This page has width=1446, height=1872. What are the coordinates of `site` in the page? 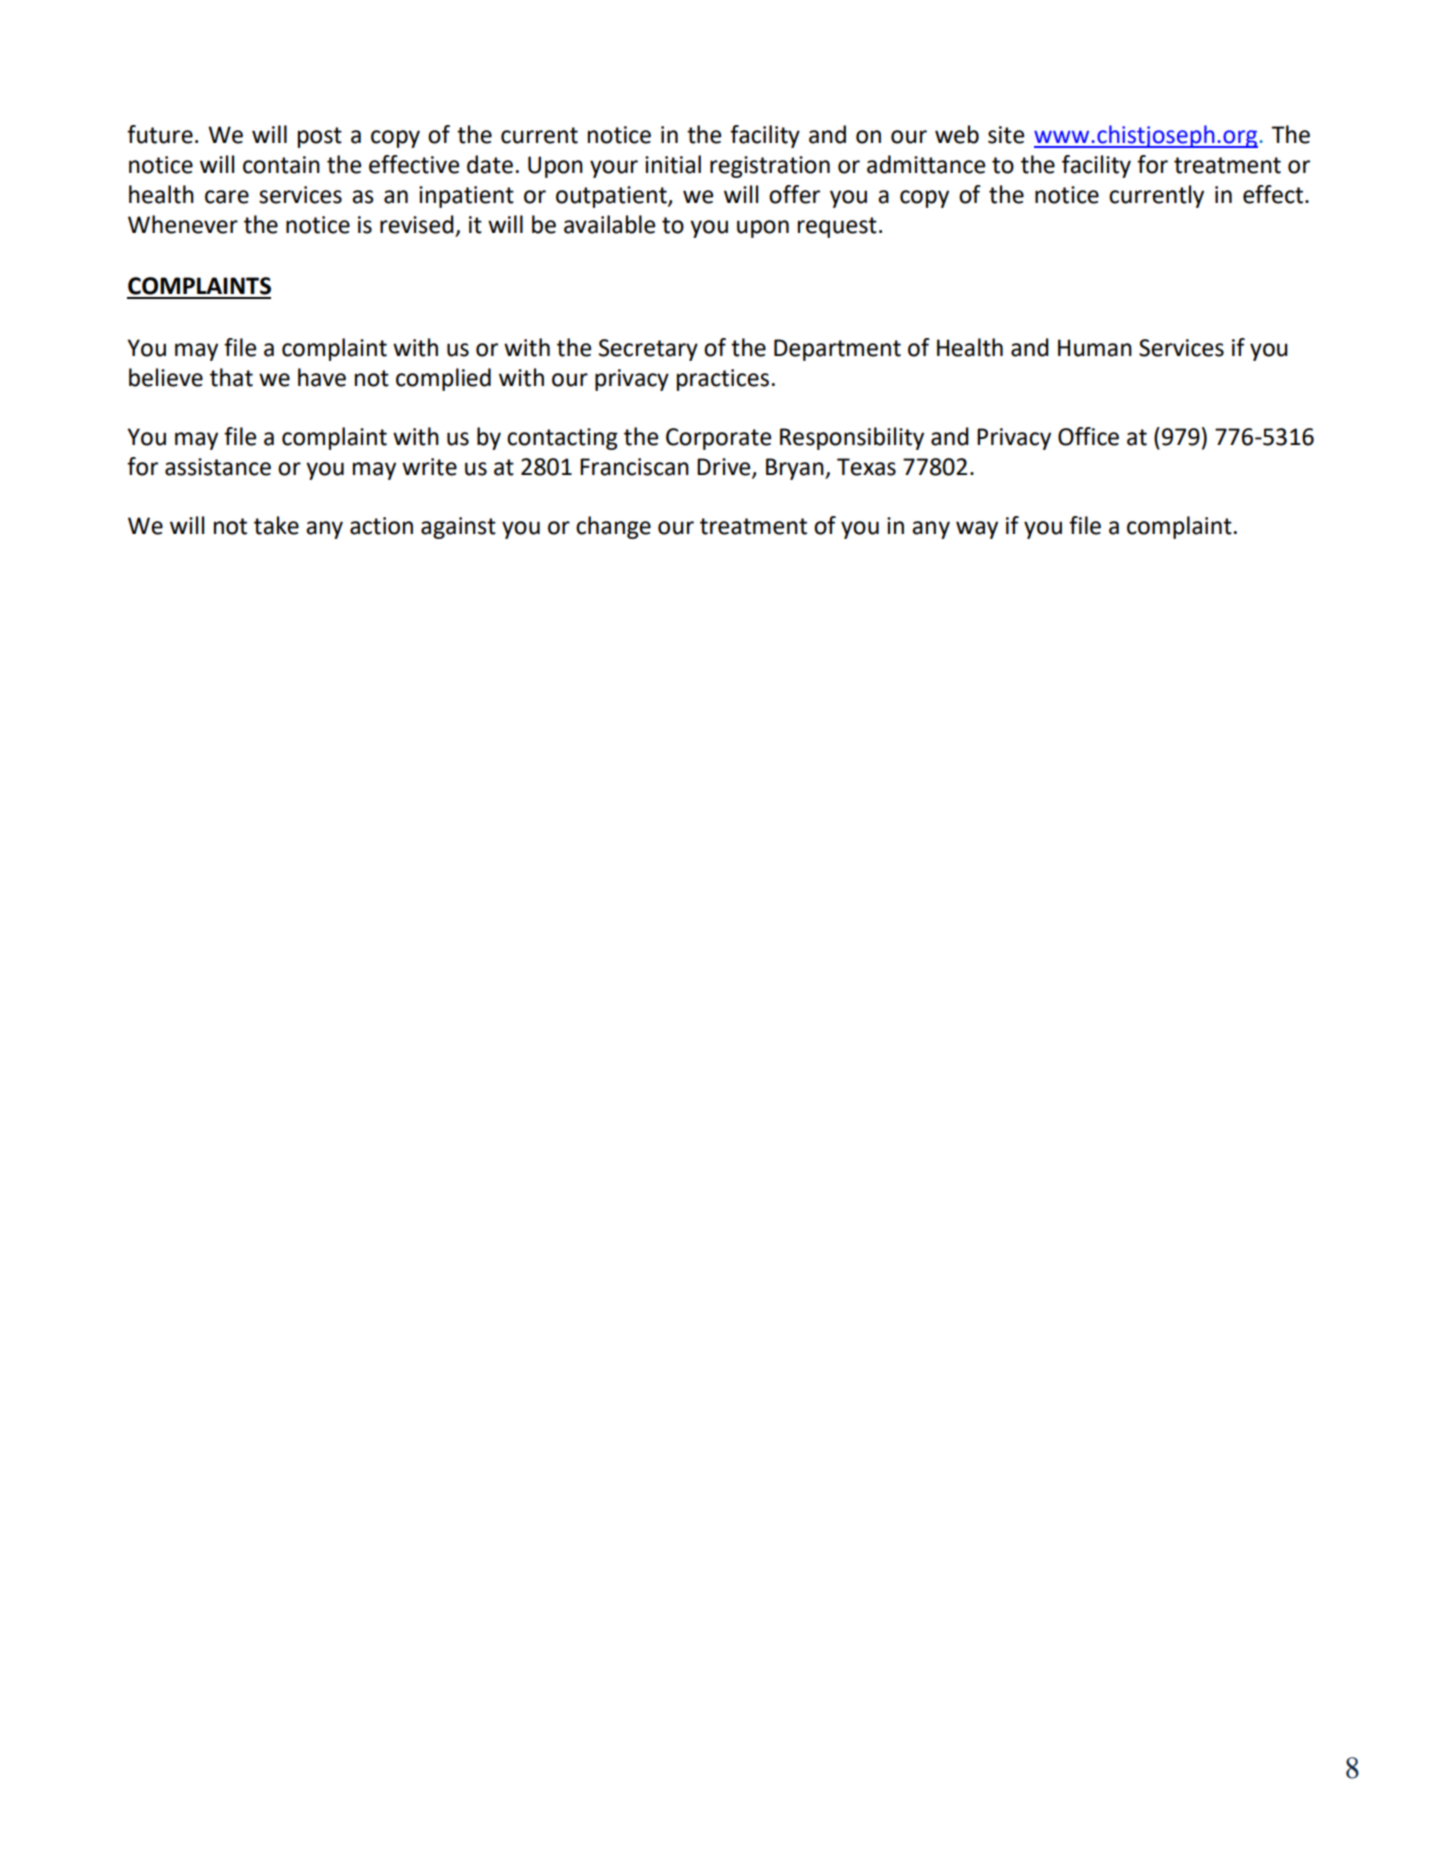 It's located at (1006, 135).
